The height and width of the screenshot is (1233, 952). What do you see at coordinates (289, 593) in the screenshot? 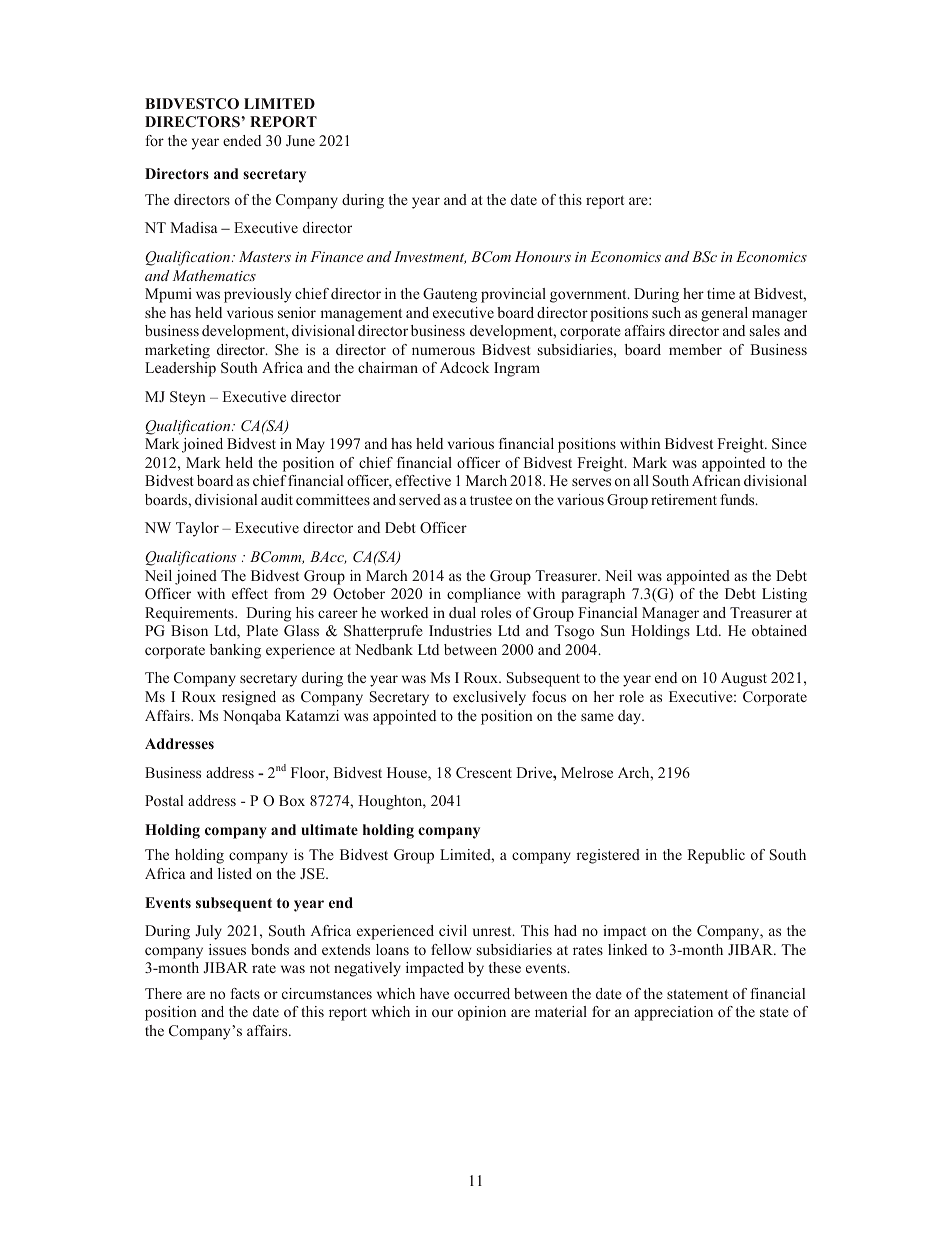
I see `from` at bounding box center [289, 593].
